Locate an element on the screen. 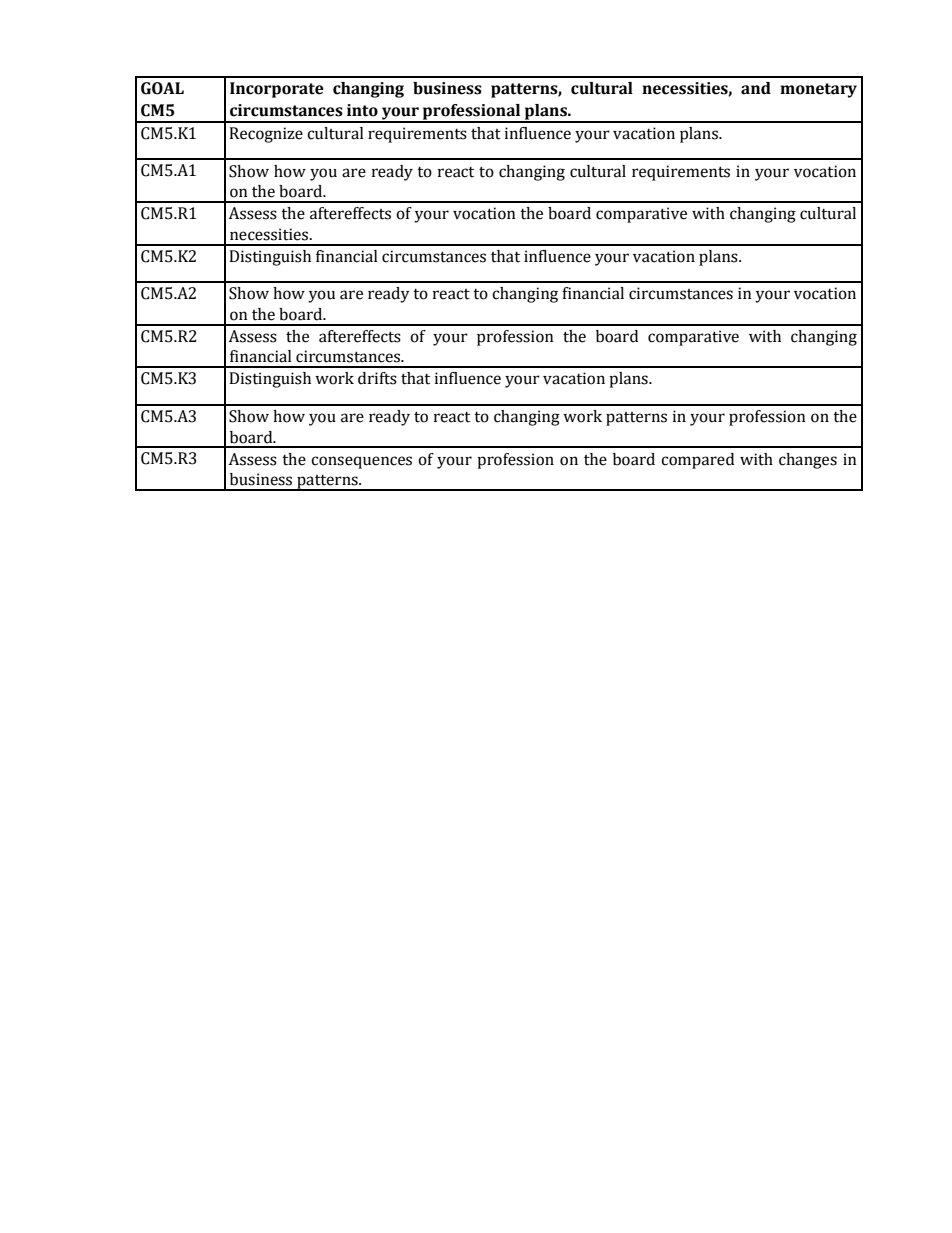  changes is located at coordinates (808, 461).
